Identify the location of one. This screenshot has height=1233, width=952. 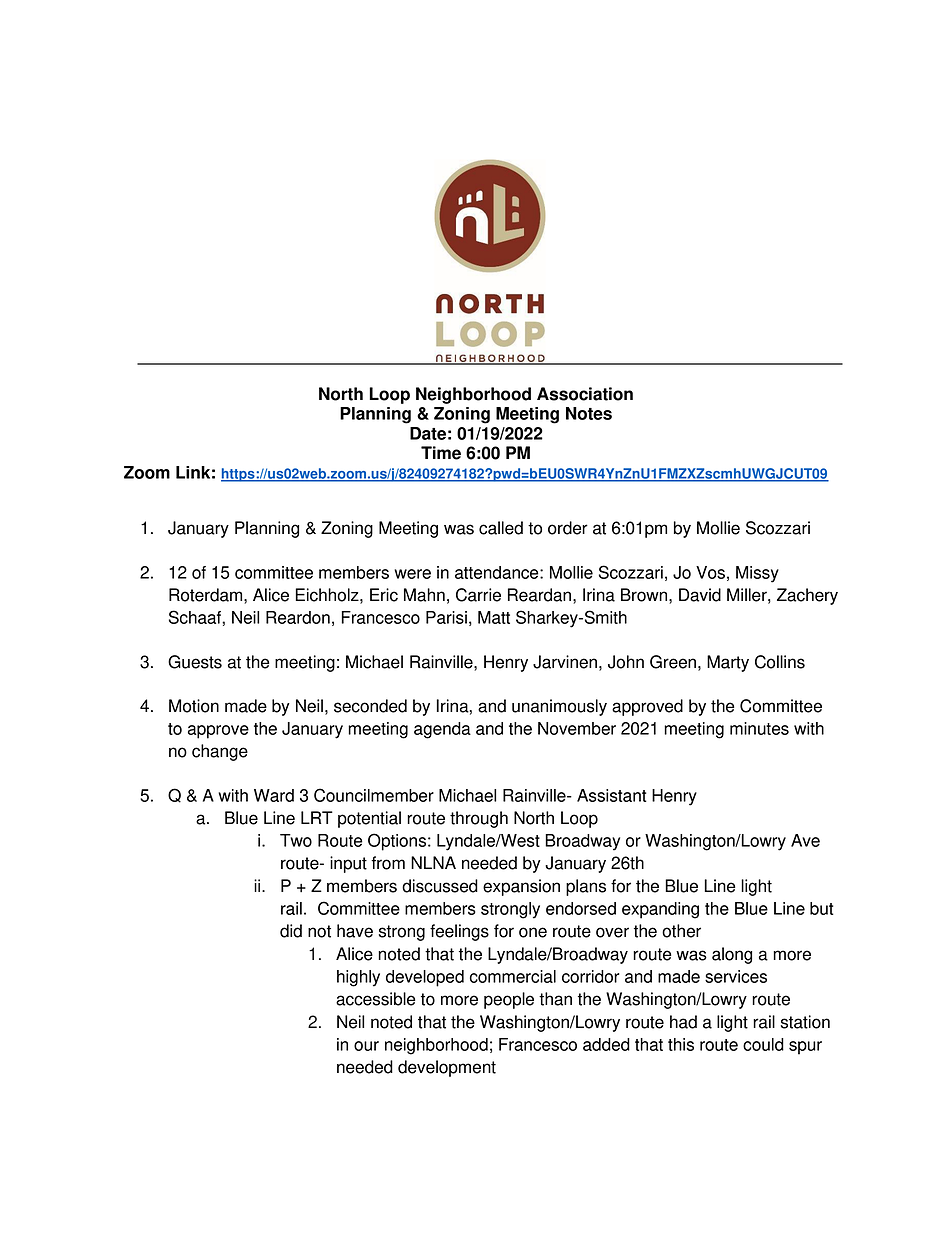
(533, 932).
